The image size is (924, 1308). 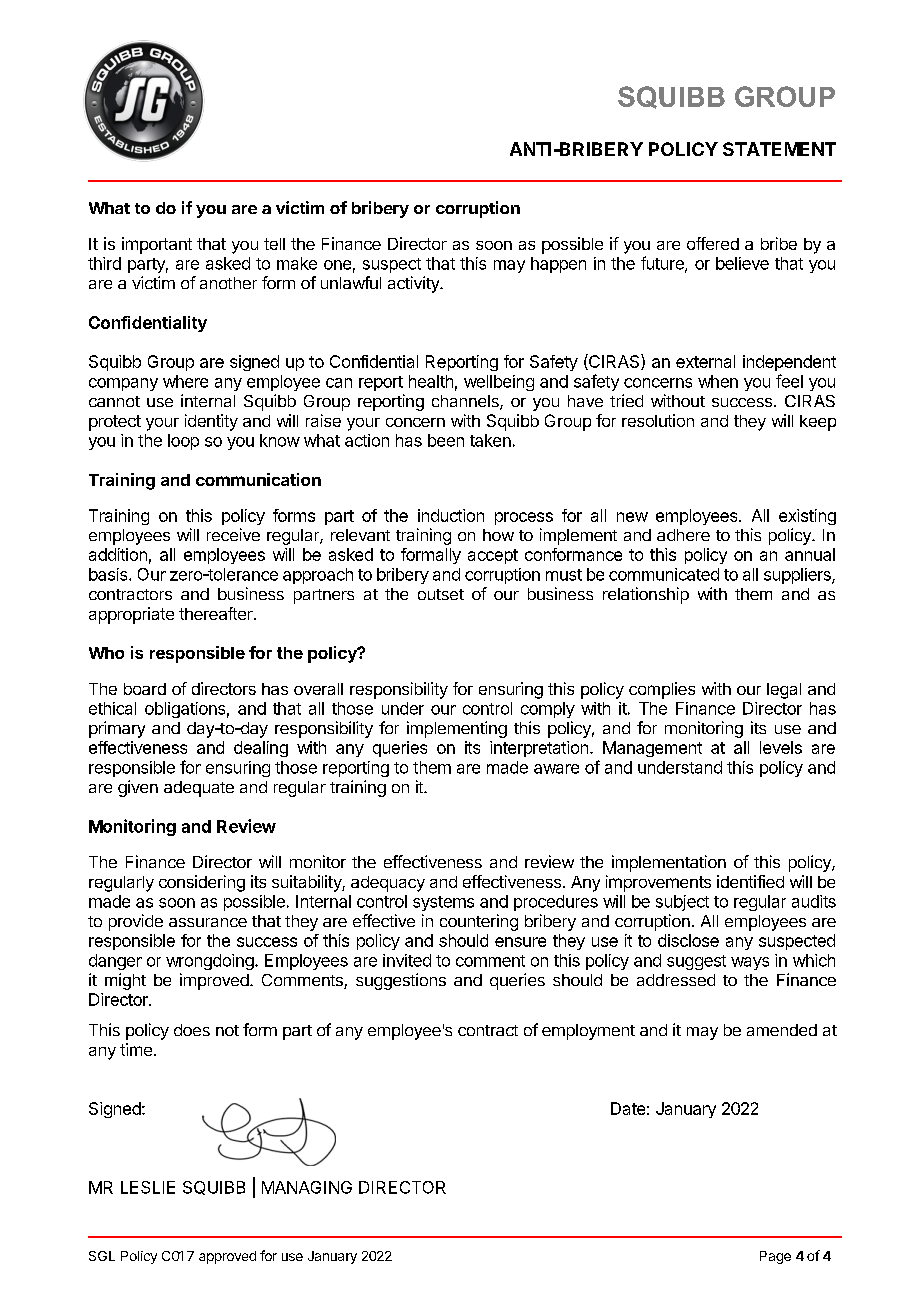 I want to click on Page, so click(x=775, y=1257).
